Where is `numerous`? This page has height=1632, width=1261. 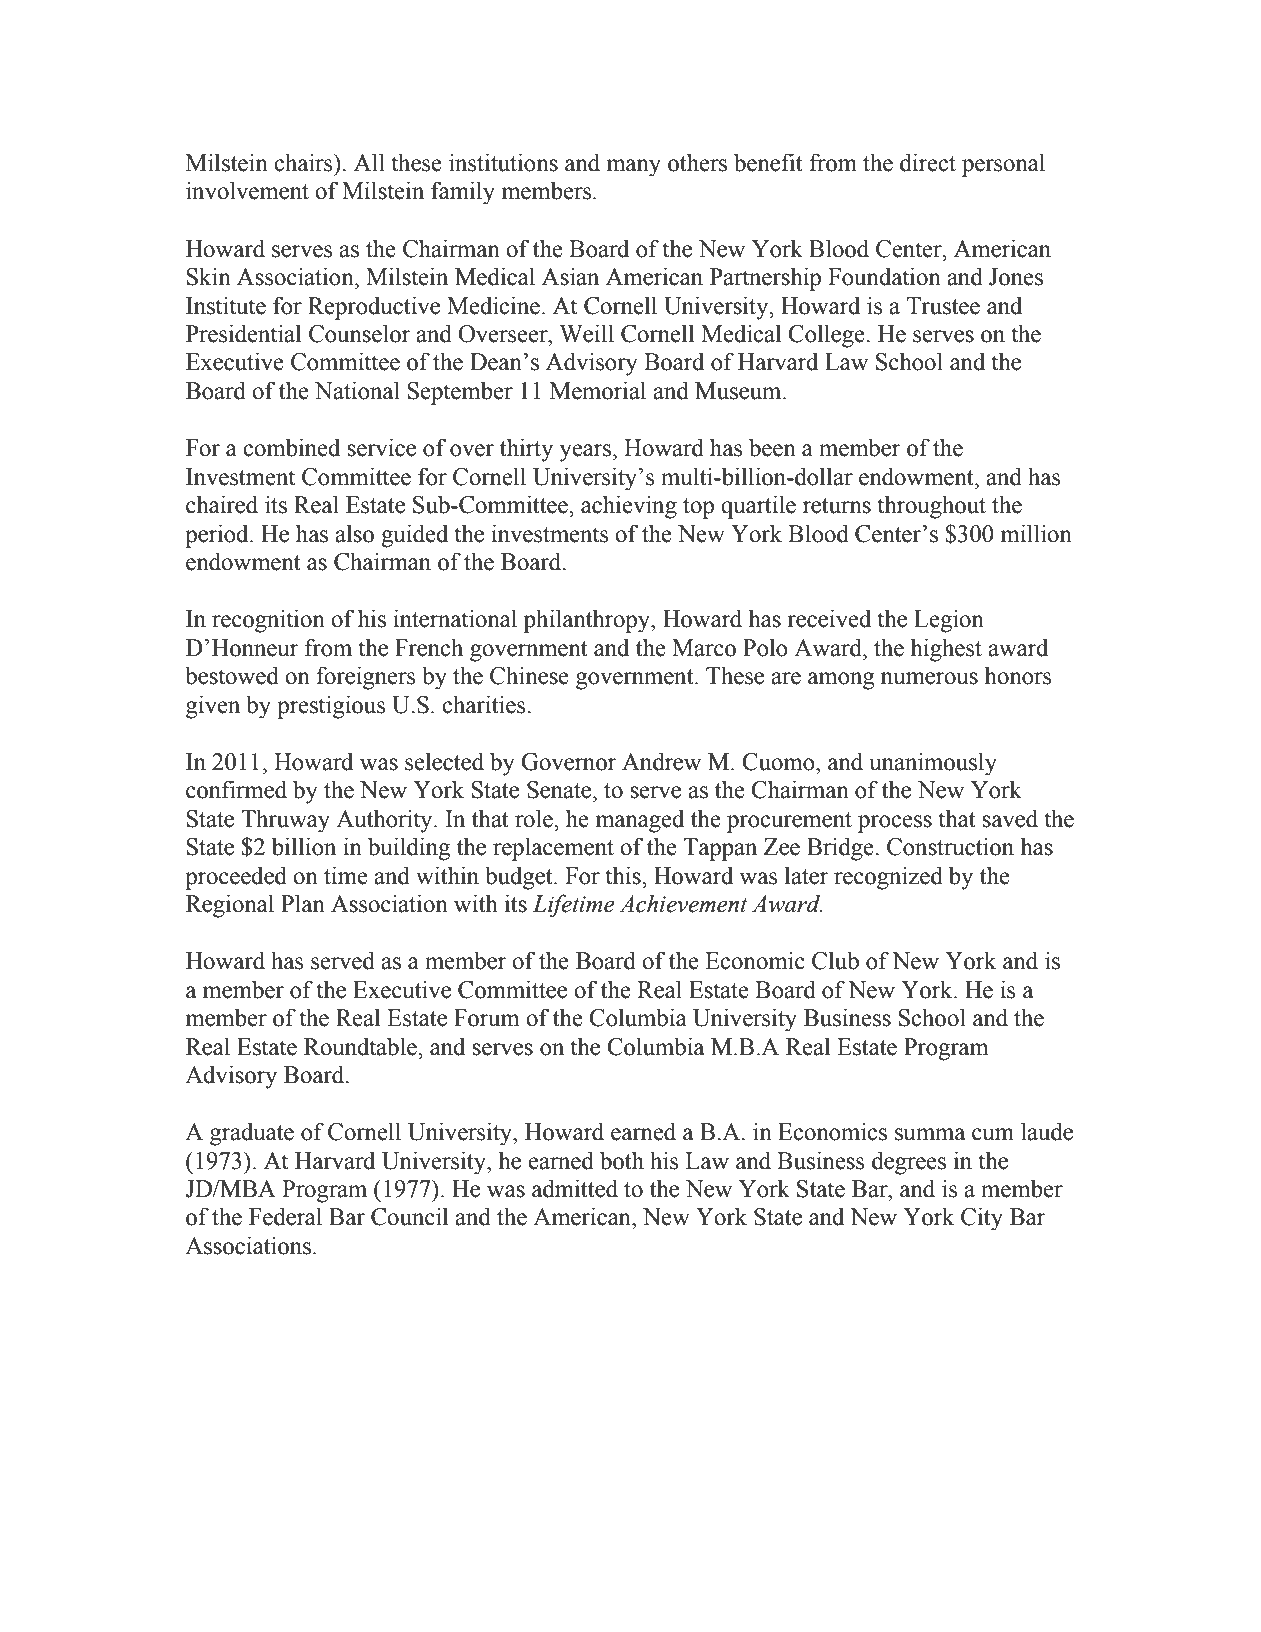
numerous is located at coordinates (929, 678).
